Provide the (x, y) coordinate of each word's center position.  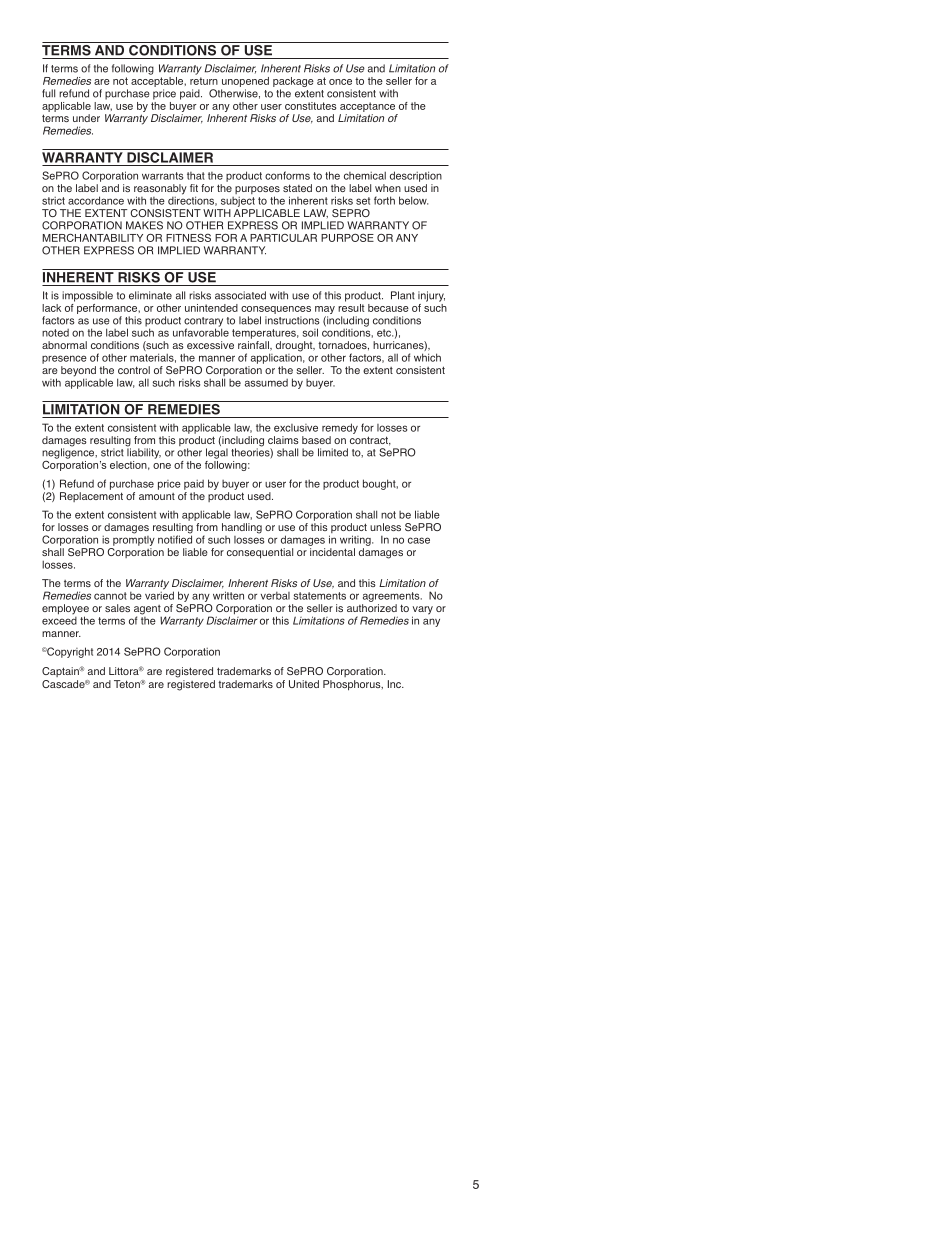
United (304, 684)
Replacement (91, 497)
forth (384, 200)
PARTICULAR (283, 238)
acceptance (367, 107)
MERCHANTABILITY (93, 237)
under (86, 118)
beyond (78, 372)
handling (242, 528)
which (427, 357)
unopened (245, 82)
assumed (266, 383)
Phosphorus (353, 685)
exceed (59, 619)
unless (385, 527)
